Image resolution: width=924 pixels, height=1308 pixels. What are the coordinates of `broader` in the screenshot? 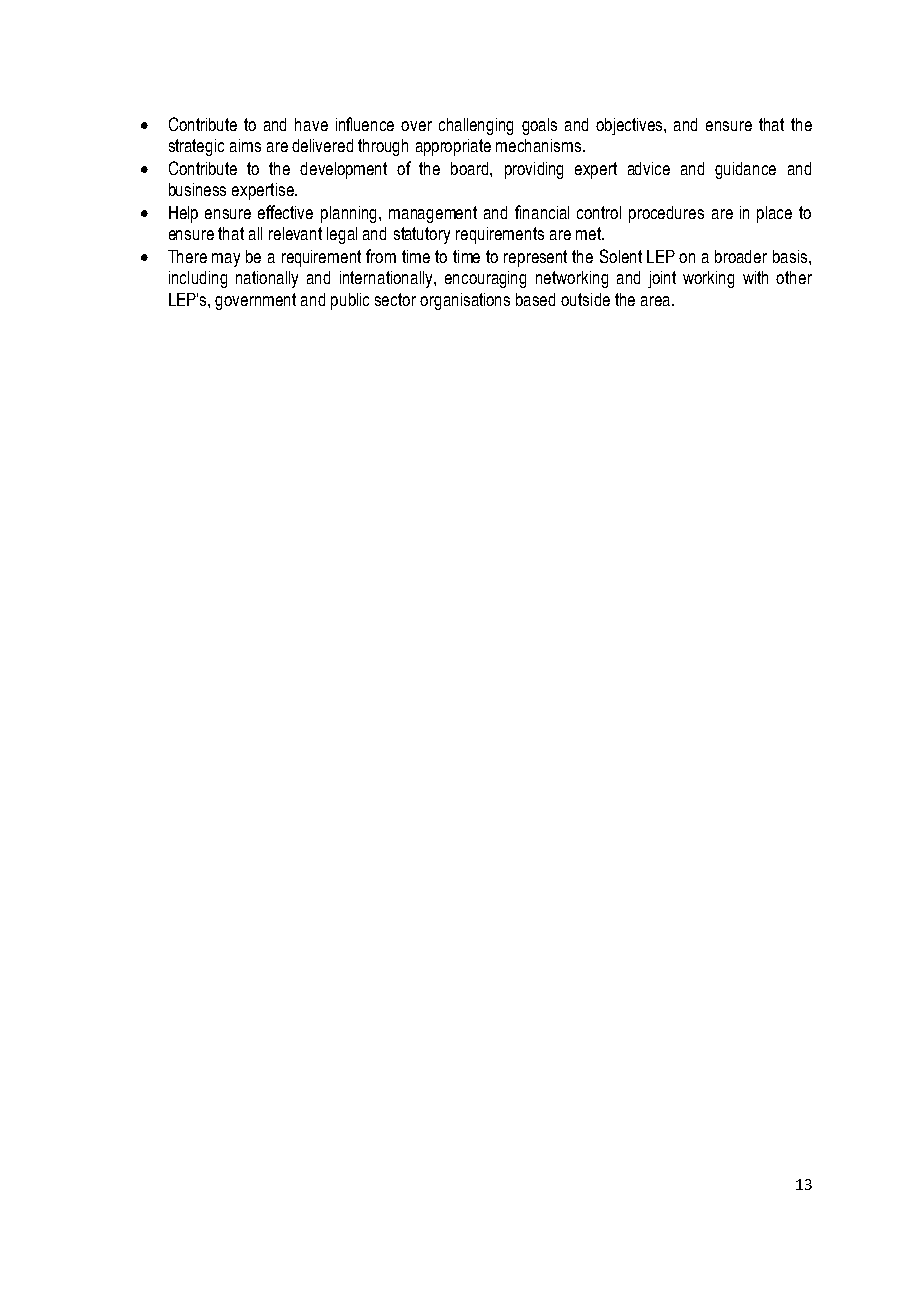 It's located at (741, 256).
